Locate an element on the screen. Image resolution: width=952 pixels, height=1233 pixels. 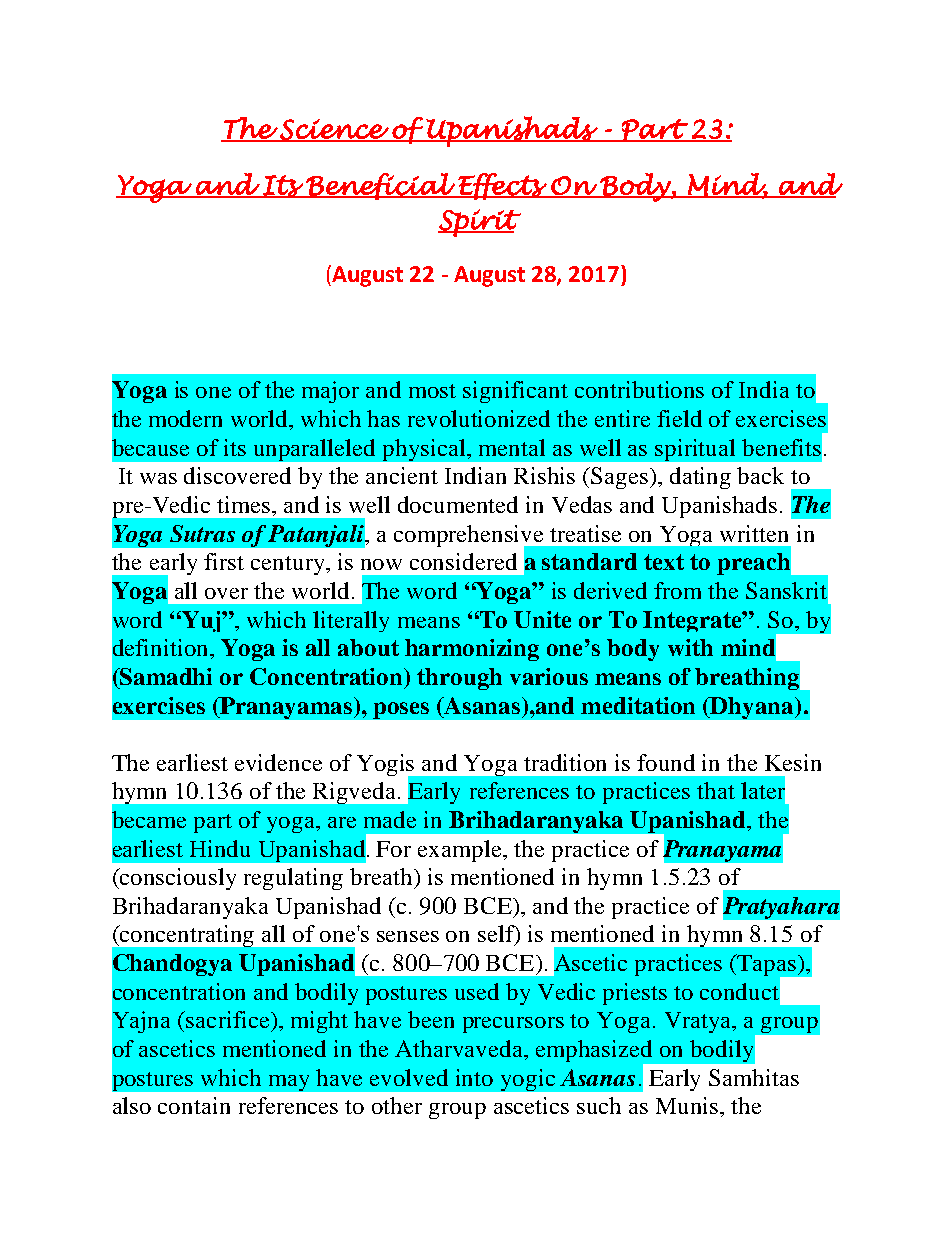
into is located at coordinates (474, 1077).
